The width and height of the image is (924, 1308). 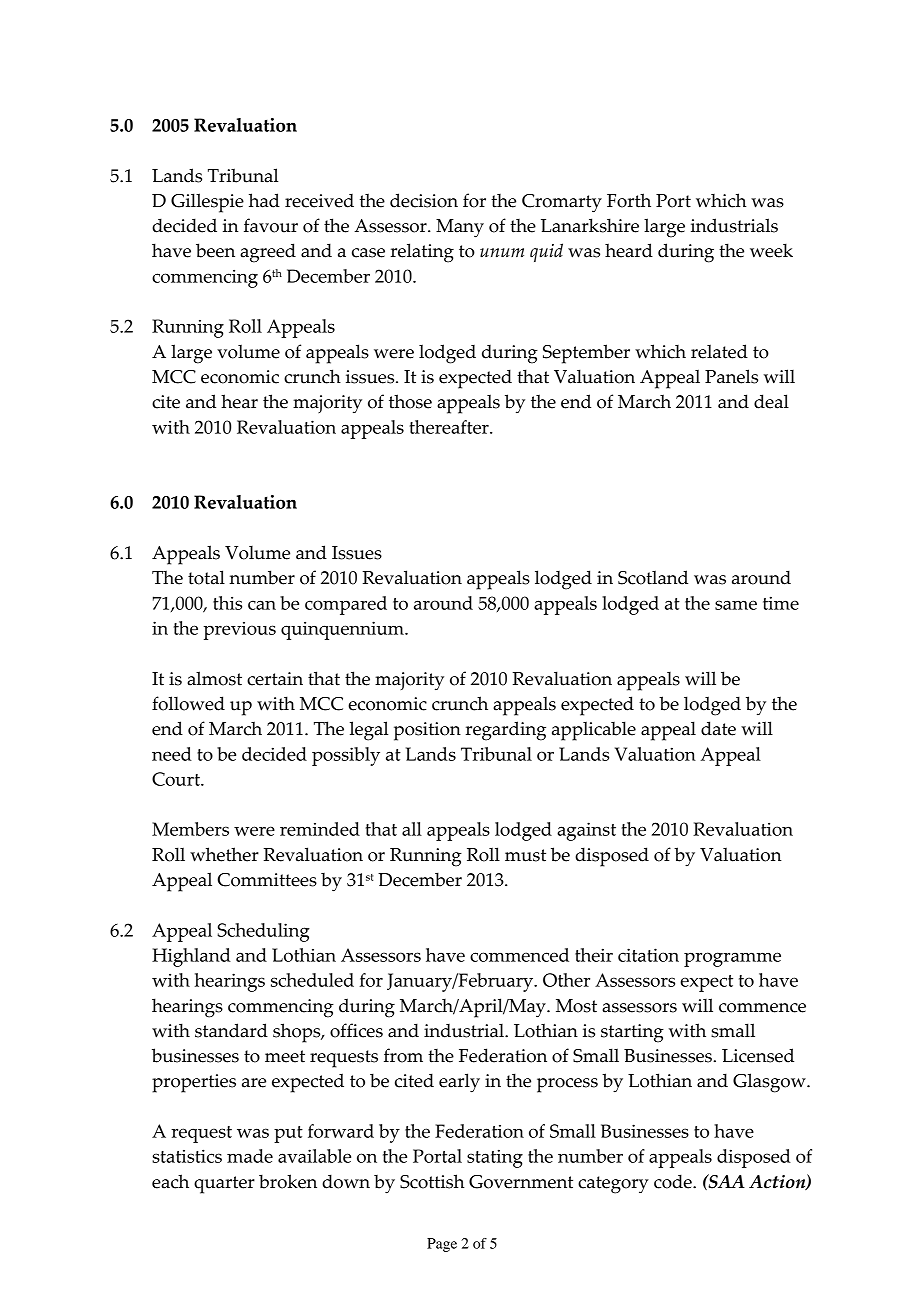 I want to click on total, so click(x=206, y=577).
